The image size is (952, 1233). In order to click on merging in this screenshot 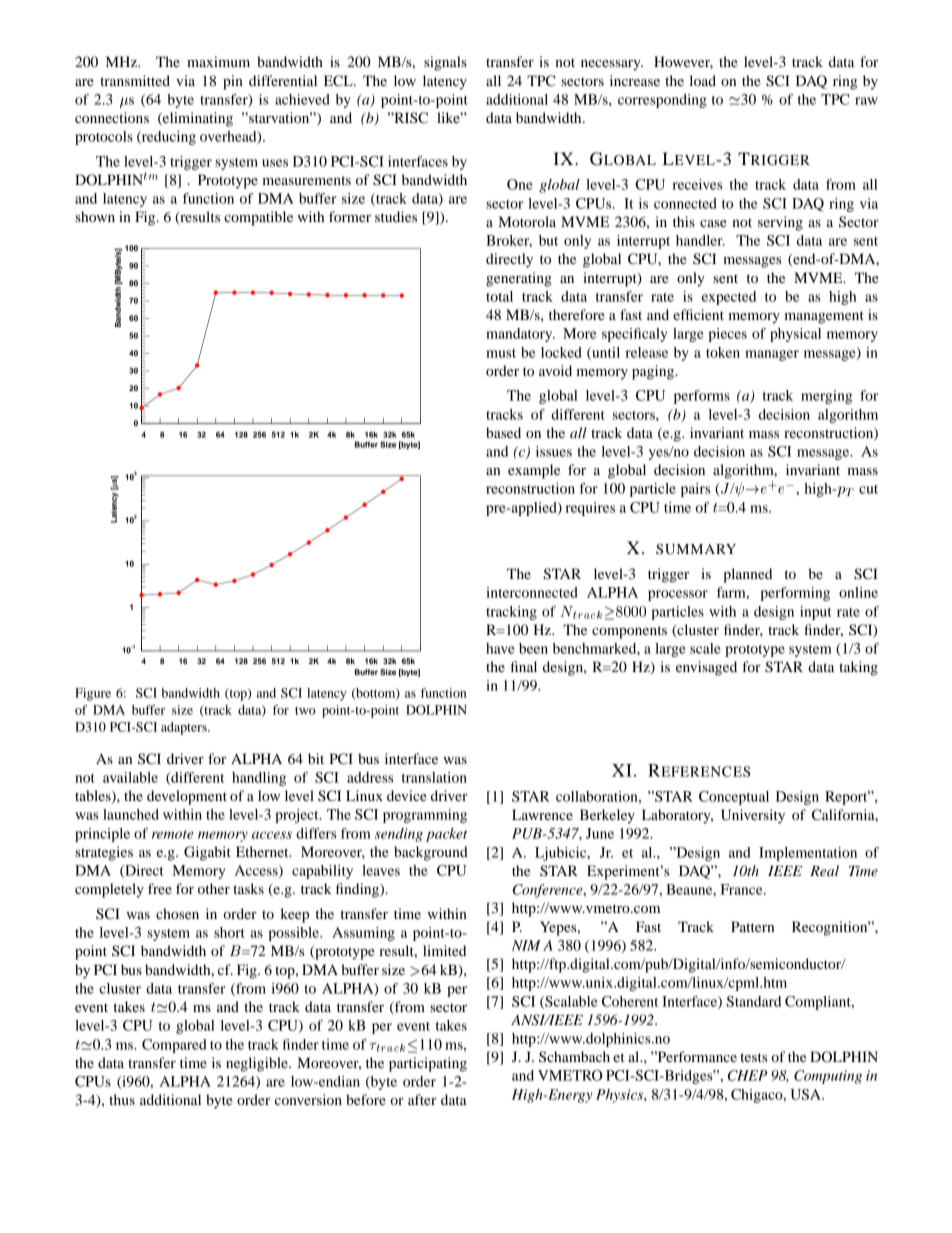, I will do `click(826, 397)`.
